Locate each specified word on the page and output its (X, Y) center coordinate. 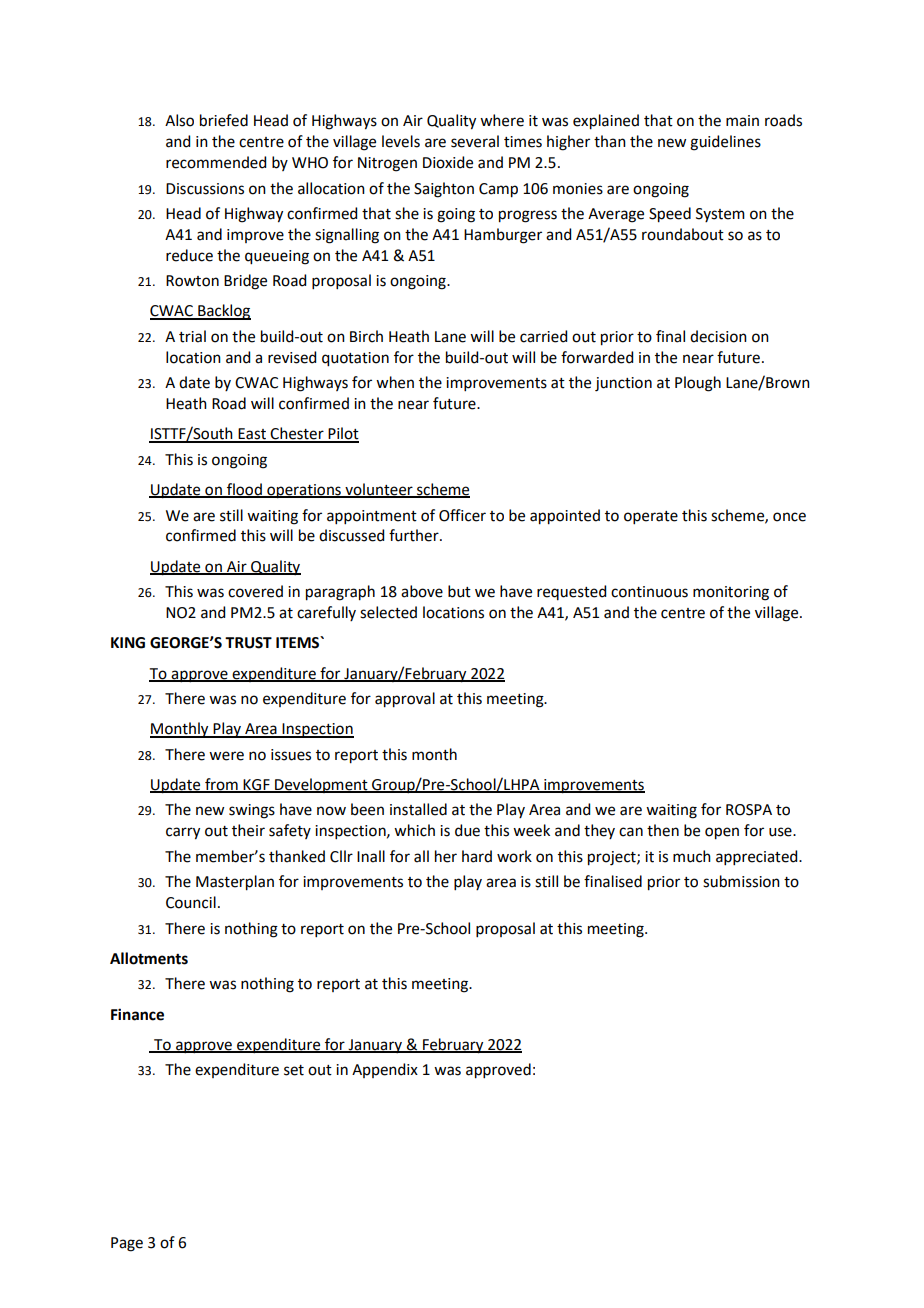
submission (741, 881)
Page (127, 1244)
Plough (698, 384)
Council (191, 902)
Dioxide (448, 162)
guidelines (725, 143)
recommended (216, 162)
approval (405, 700)
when (395, 382)
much (692, 856)
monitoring (731, 593)
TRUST (248, 643)
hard (477, 856)
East (252, 435)
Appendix (385, 1070)
